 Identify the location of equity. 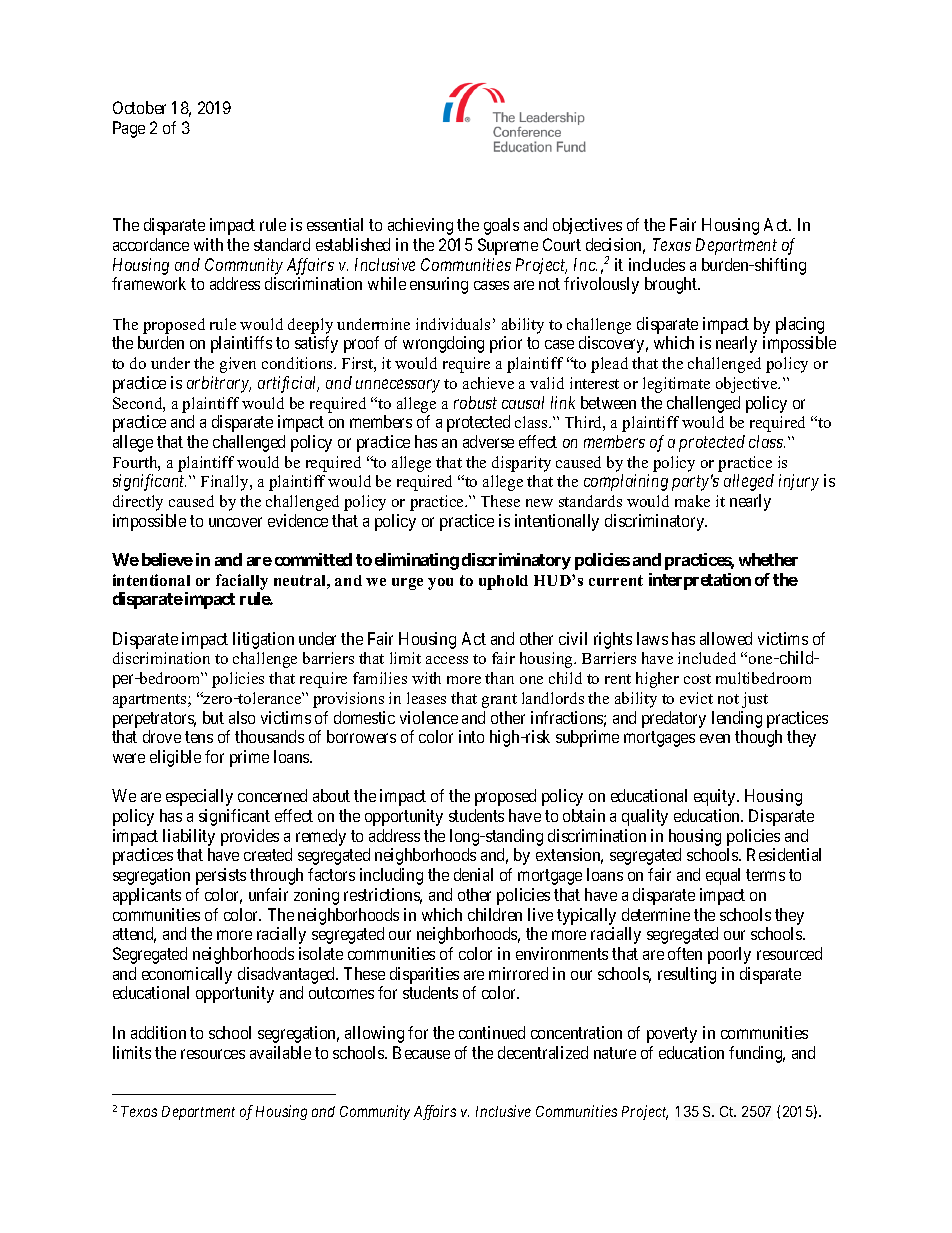
(716, 797).
